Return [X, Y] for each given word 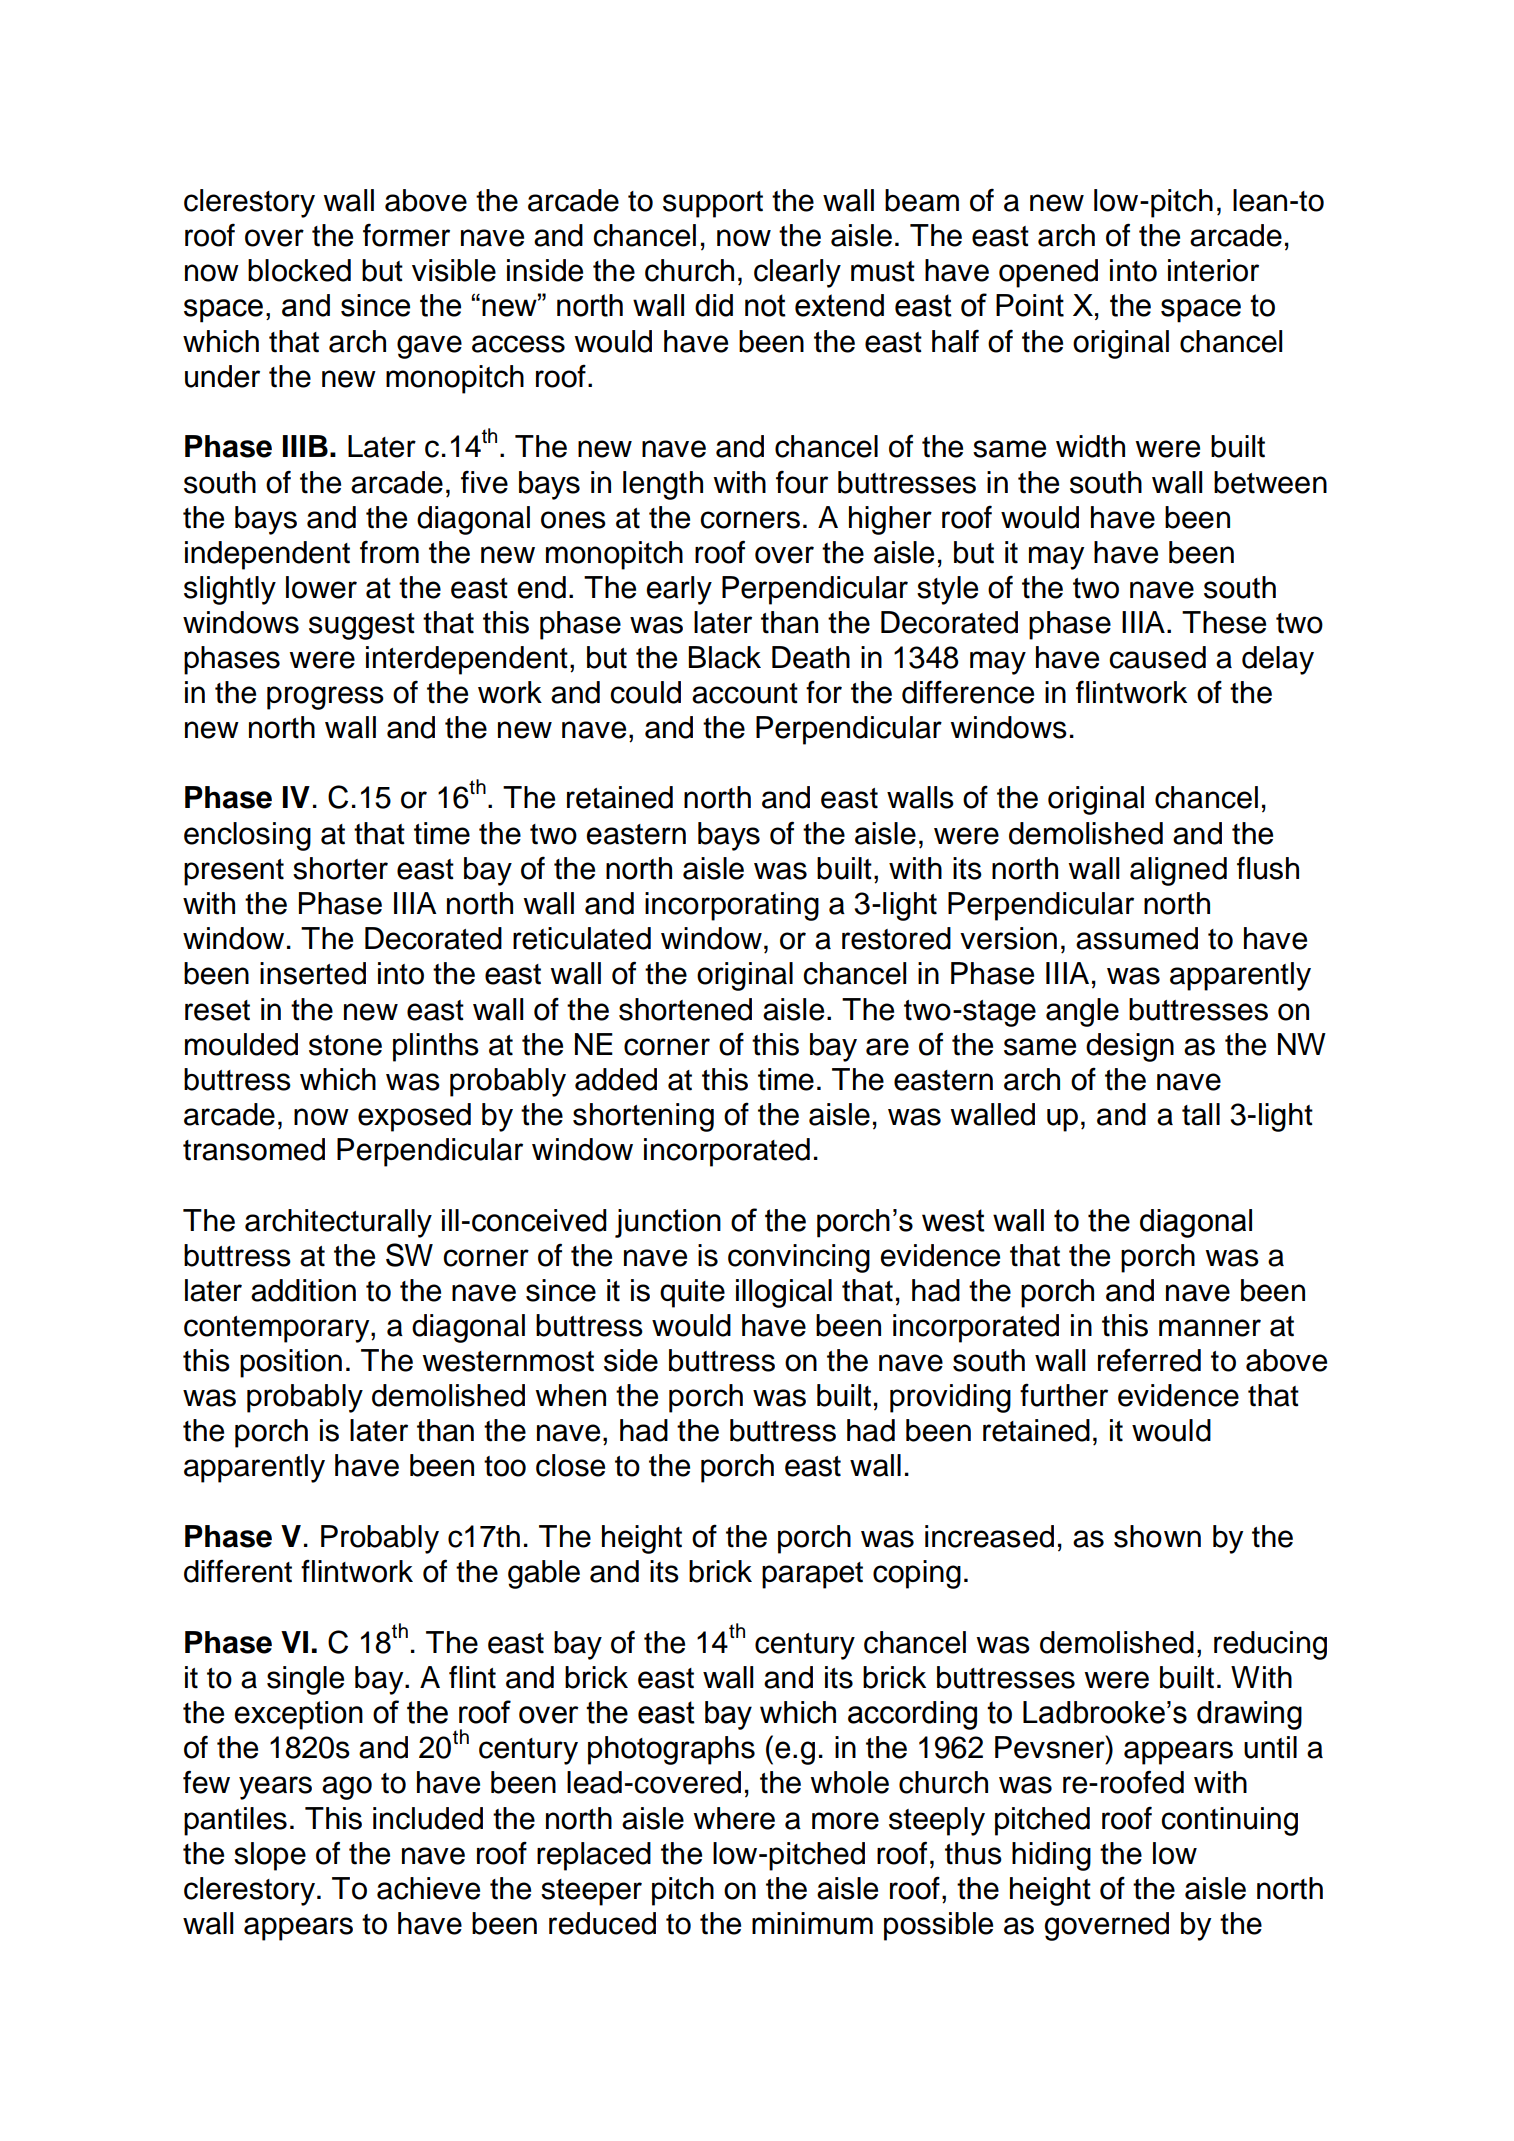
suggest [362, 626]
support [713, 204]
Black [724, 657]
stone [345, 1045]
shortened [685, 1009]
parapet [812, 1575]
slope [270, 1856]
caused [1157, 657]
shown [1157, 1536]
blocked [299, 270]
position [291, 1363]
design [1130, 1047]
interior [1213, 270]
